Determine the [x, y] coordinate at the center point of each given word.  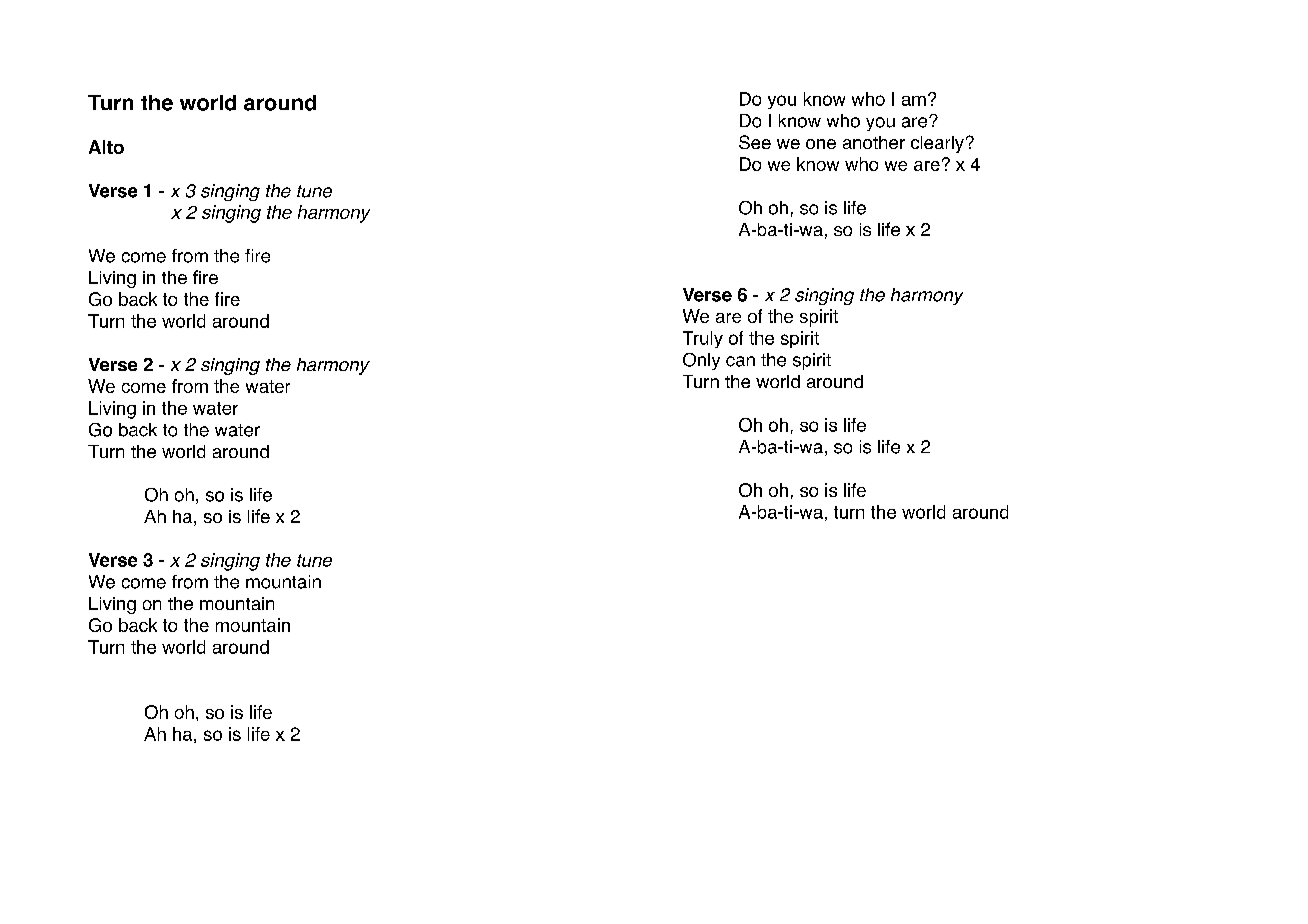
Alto [106, 147]
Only [701, 361]
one [821, 144]
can [740, 361]
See [755, 142]
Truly [703, 339]
